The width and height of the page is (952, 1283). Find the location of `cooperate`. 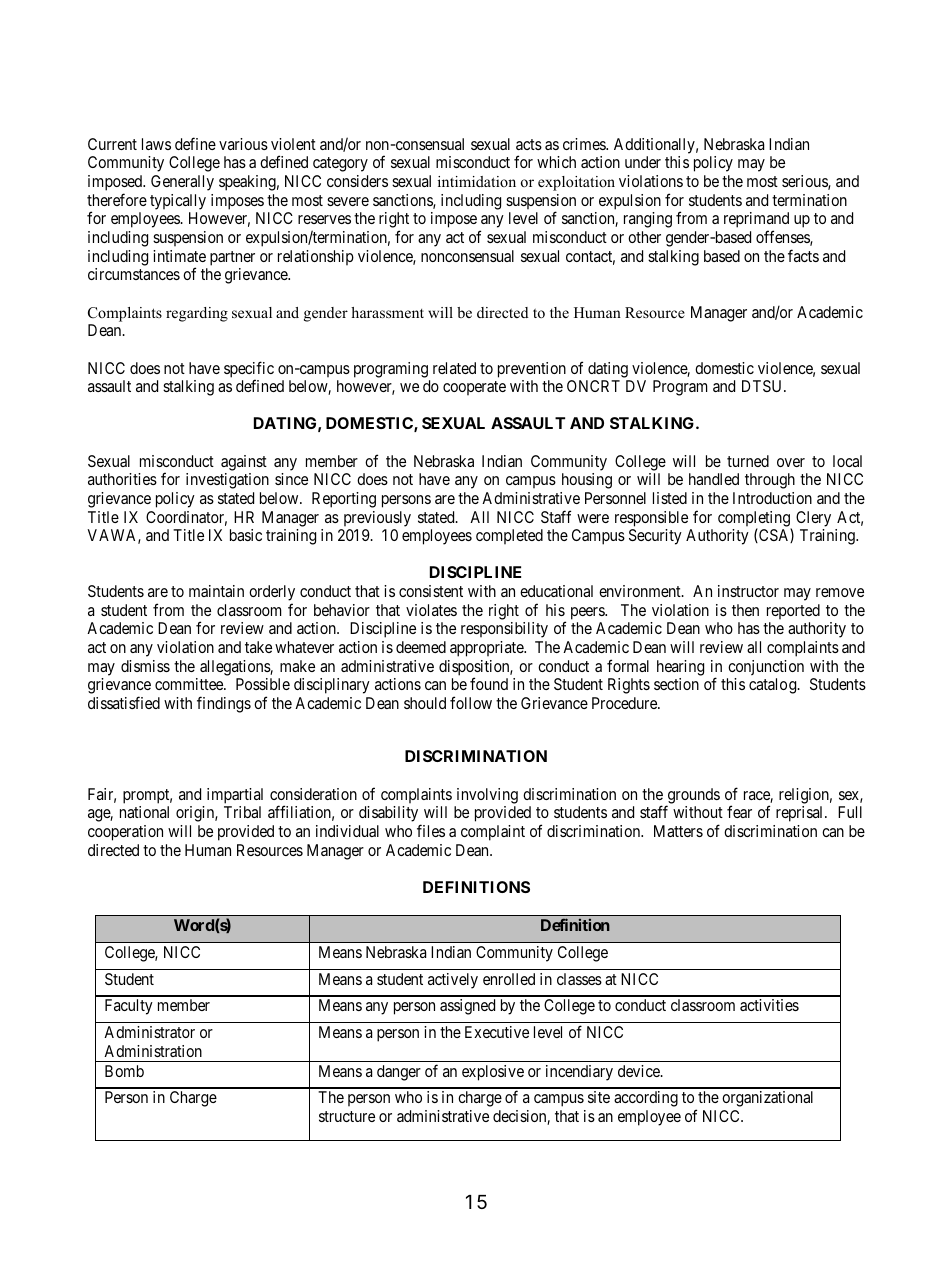

cooperate is located at coordinates (474, 388).
